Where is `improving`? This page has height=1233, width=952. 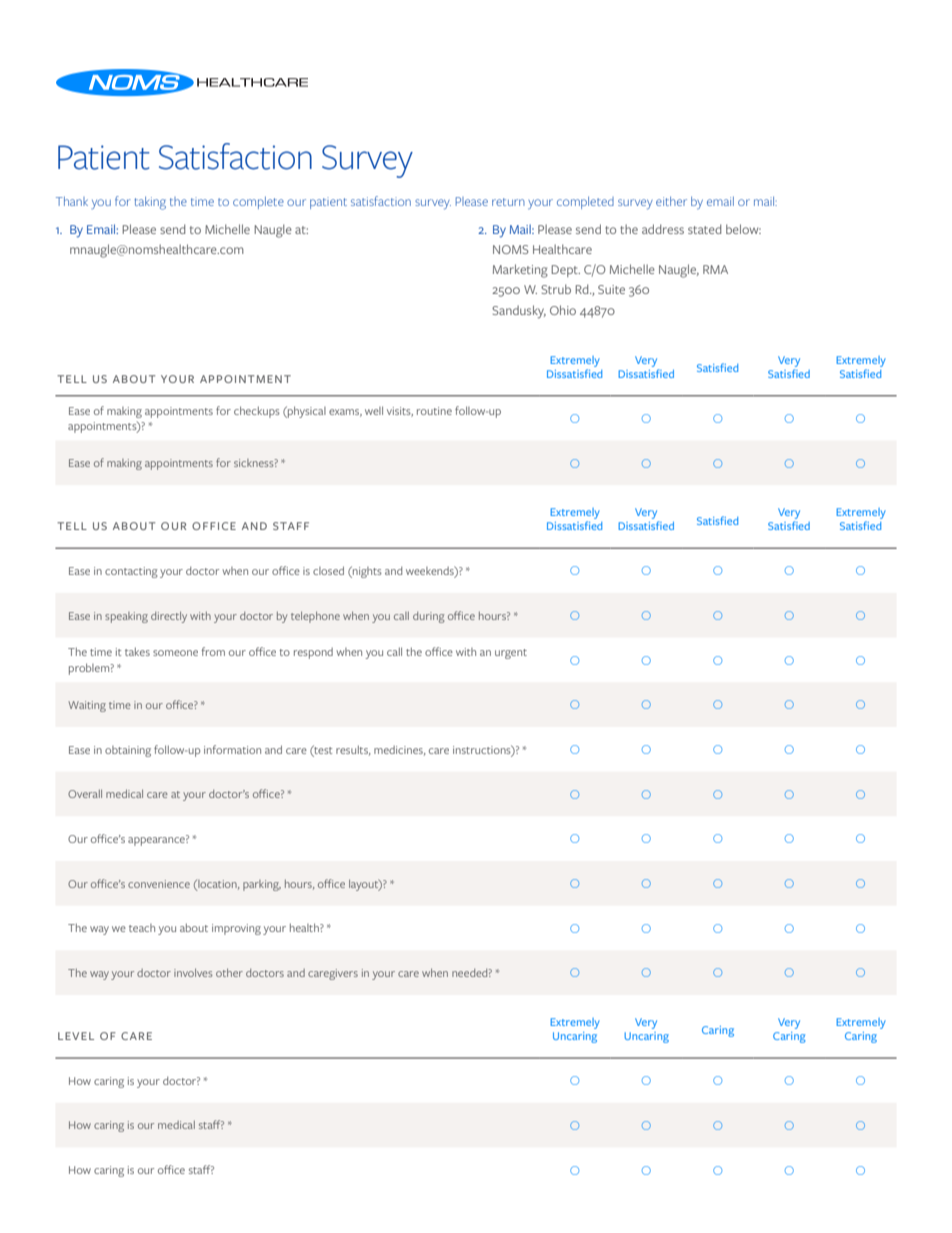 improving is located at coordinates (236, 929).
